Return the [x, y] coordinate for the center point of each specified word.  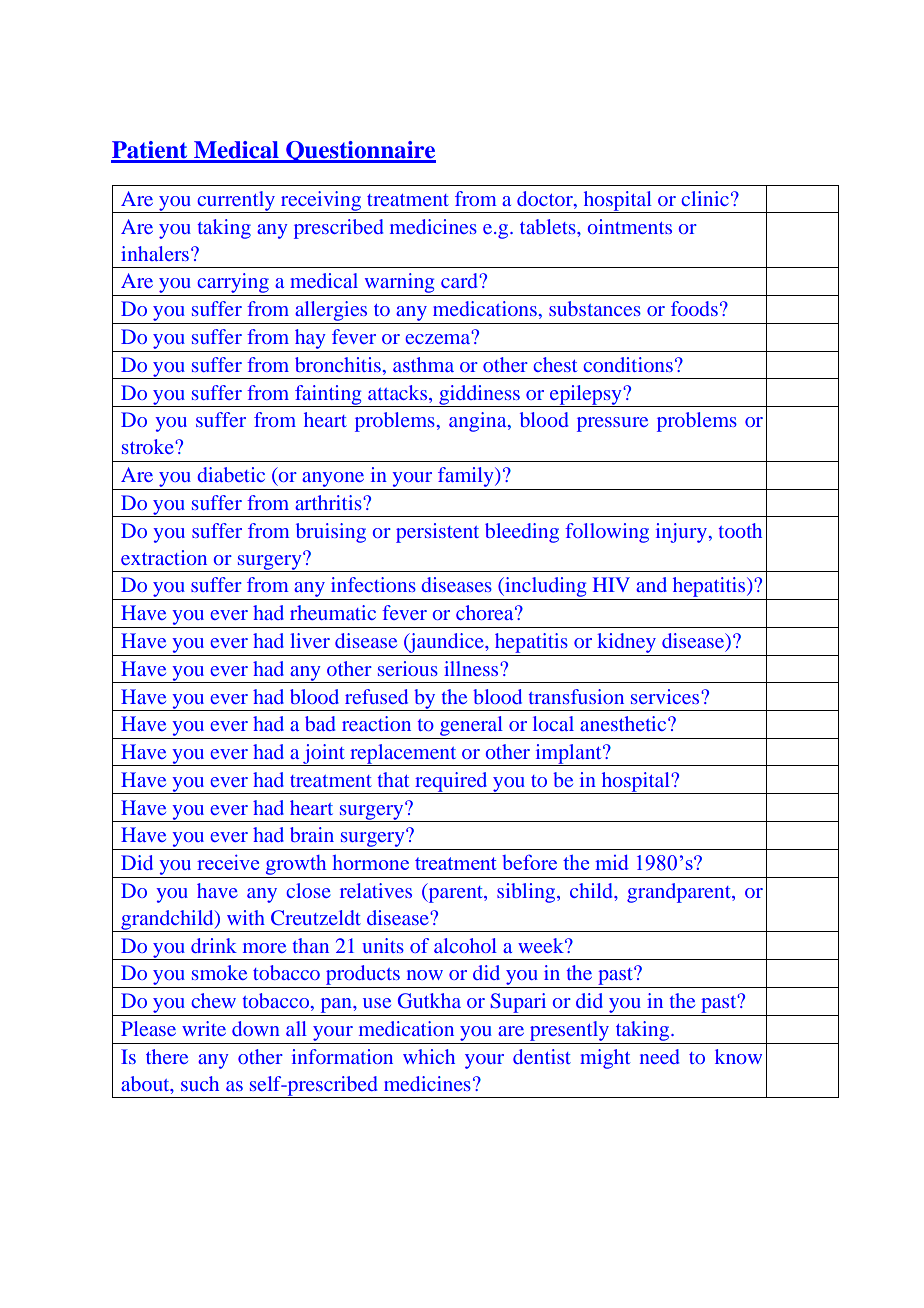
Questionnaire [360, 152]
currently [236, 202]
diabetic [231, 474]
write [204, 1028]
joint [324, 755]
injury [681, 533]
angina [479, 422]
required [451, 783]
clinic [705, 198]
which [429, 1056]
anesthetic [624, 723]
